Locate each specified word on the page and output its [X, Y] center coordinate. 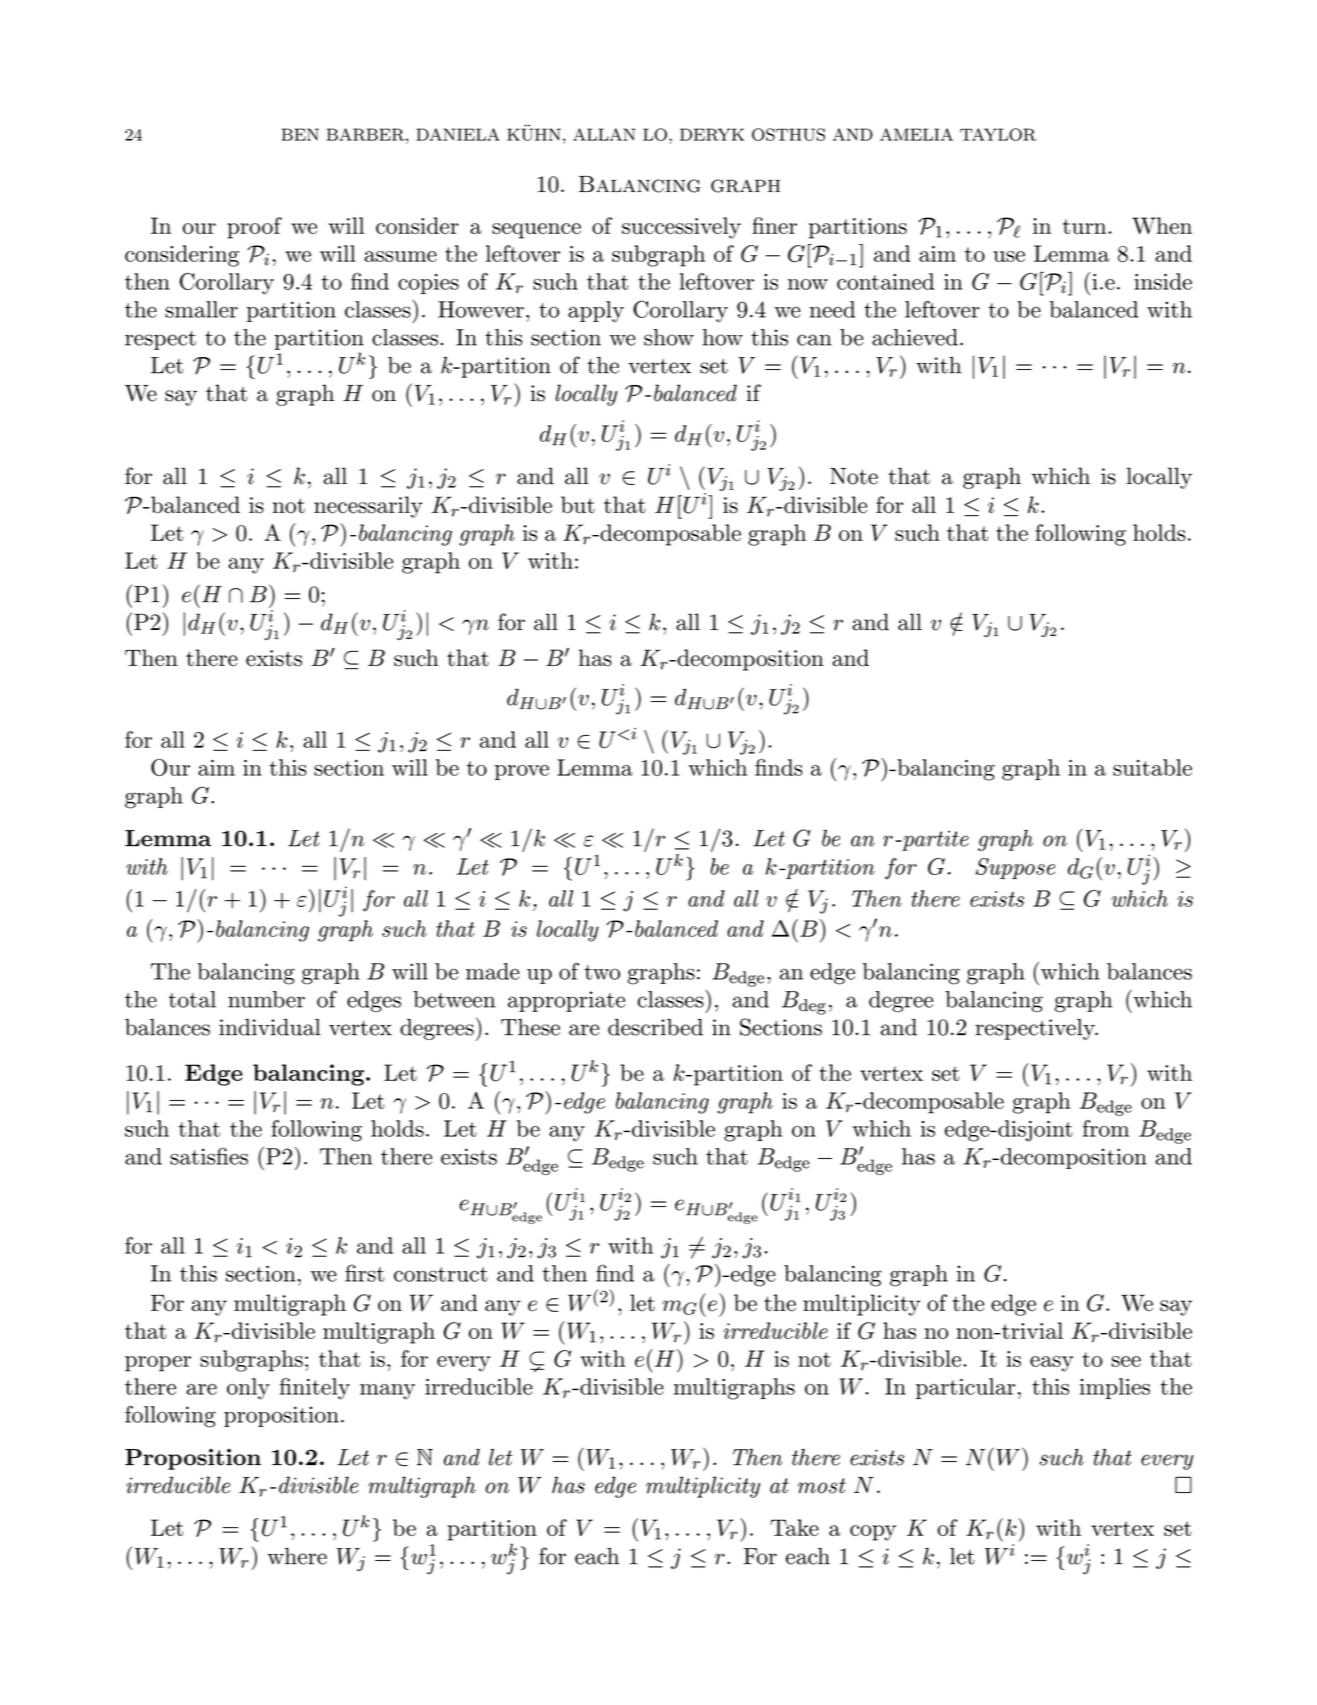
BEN [300, 134]
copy [873, 1533]
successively [681, 228]
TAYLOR [998, 134]
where [297, 1556]
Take [795, 1527]
